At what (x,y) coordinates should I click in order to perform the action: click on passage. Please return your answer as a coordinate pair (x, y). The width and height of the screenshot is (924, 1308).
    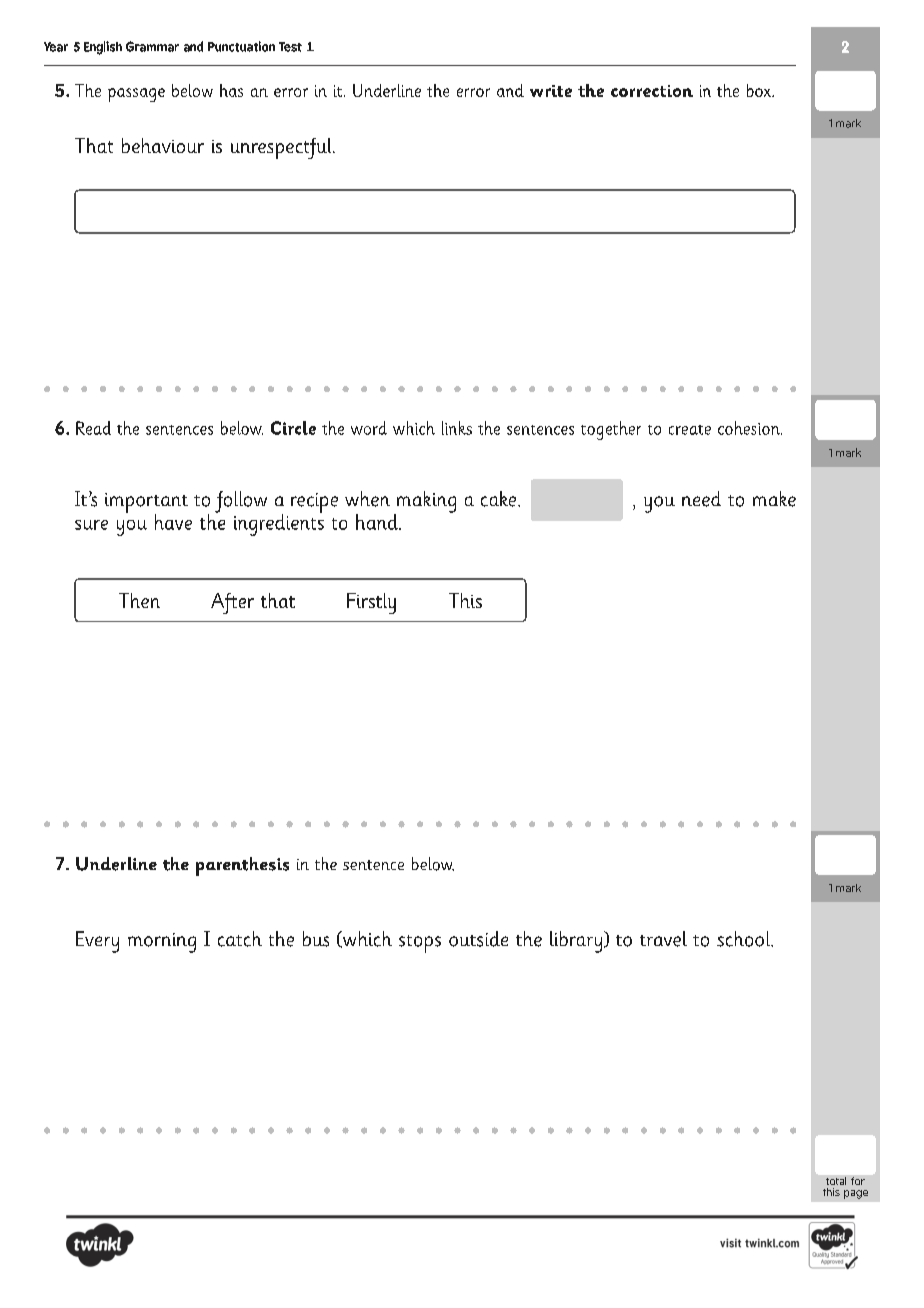
    Looking at the image, I should click on (136, 95).
